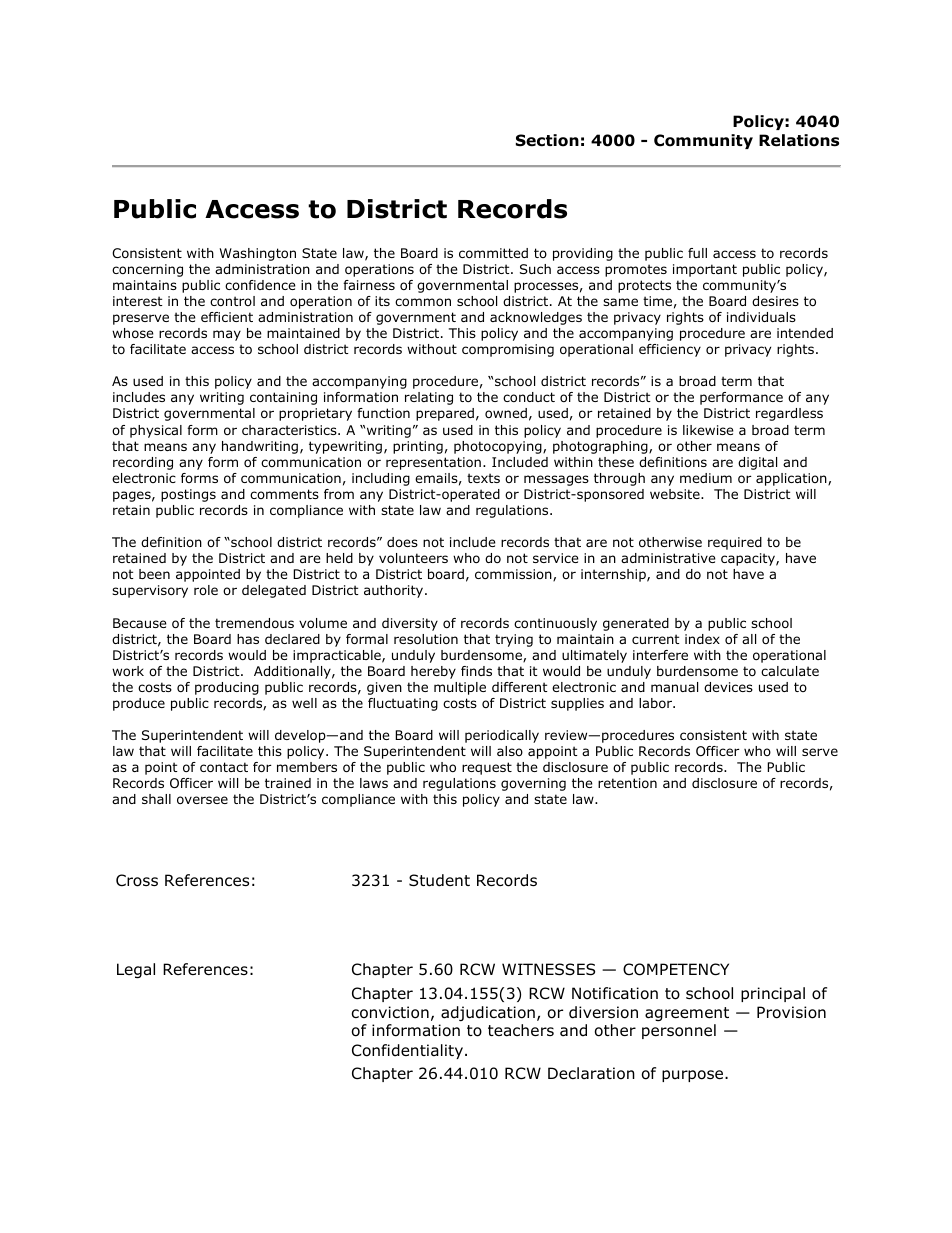 The image size is (952, 1233). I want to click on adjudication, so click(488, 1013).
